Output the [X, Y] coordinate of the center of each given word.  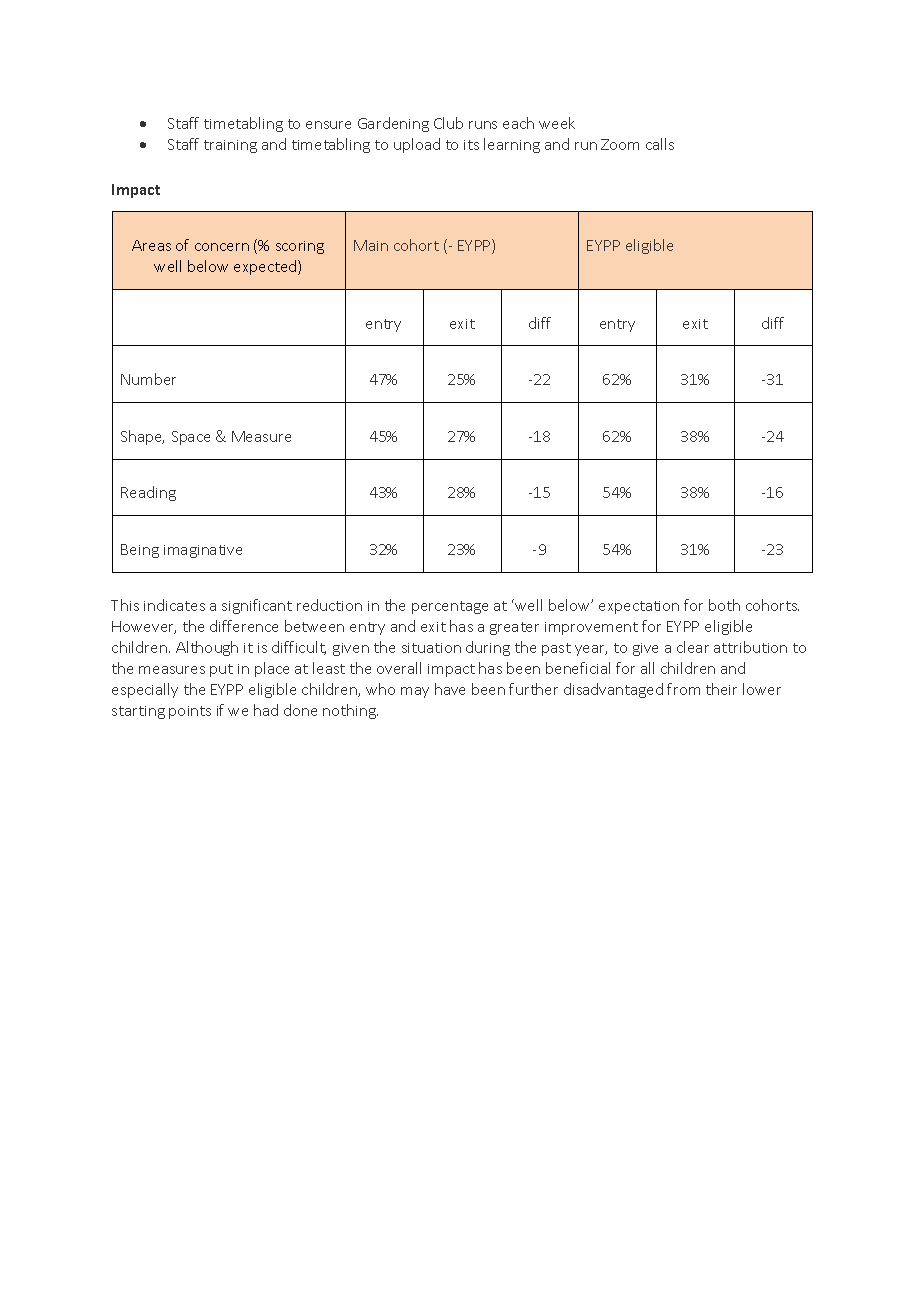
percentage [450, 607]
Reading [148, 493]
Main [371, 245]
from [683, 689]
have [450, 689]
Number [148, 379]
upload [417, 145]
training [230, 146]
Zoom [620, 144]
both [724, 605]
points [190, 712]
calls [660, 144]
